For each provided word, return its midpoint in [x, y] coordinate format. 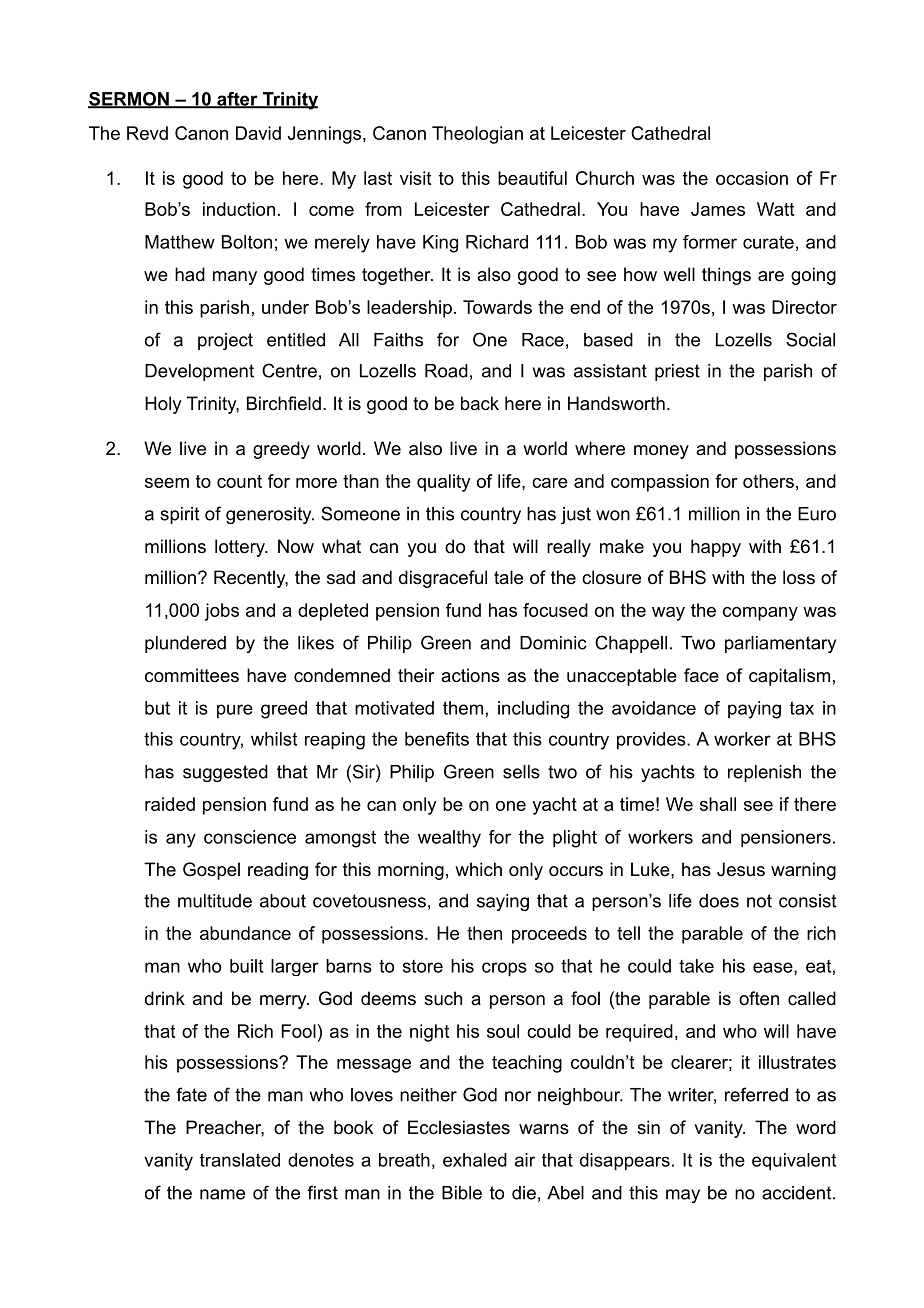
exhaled [475, 1160]
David [258, 133]
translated [240, 1160]
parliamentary [780, 644]
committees [192, 675]
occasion [752, 178]
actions [470, 675]
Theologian [477, 135]
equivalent [794, 1162]
